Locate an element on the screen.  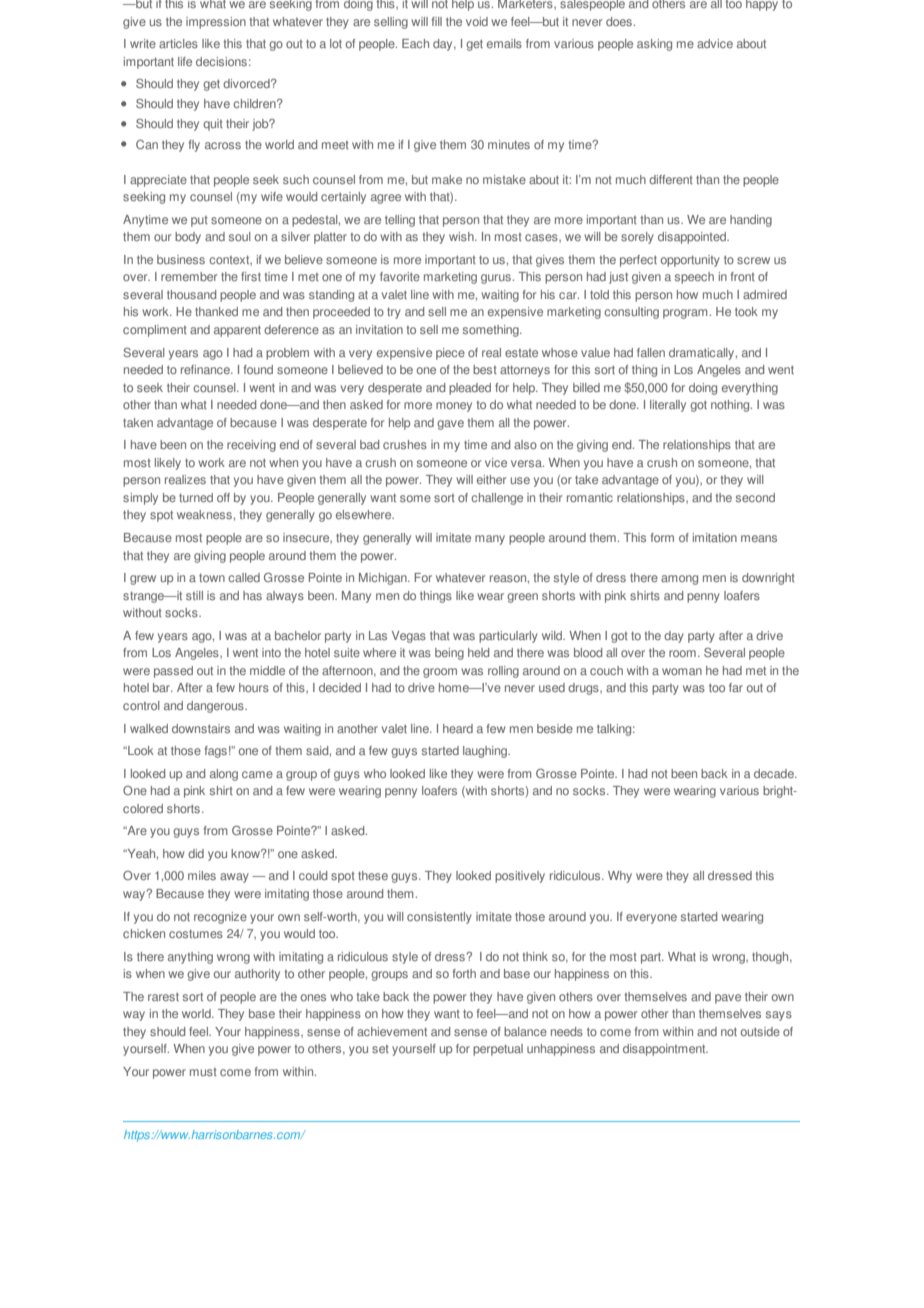
asking is located at coordinates (654, 45).
